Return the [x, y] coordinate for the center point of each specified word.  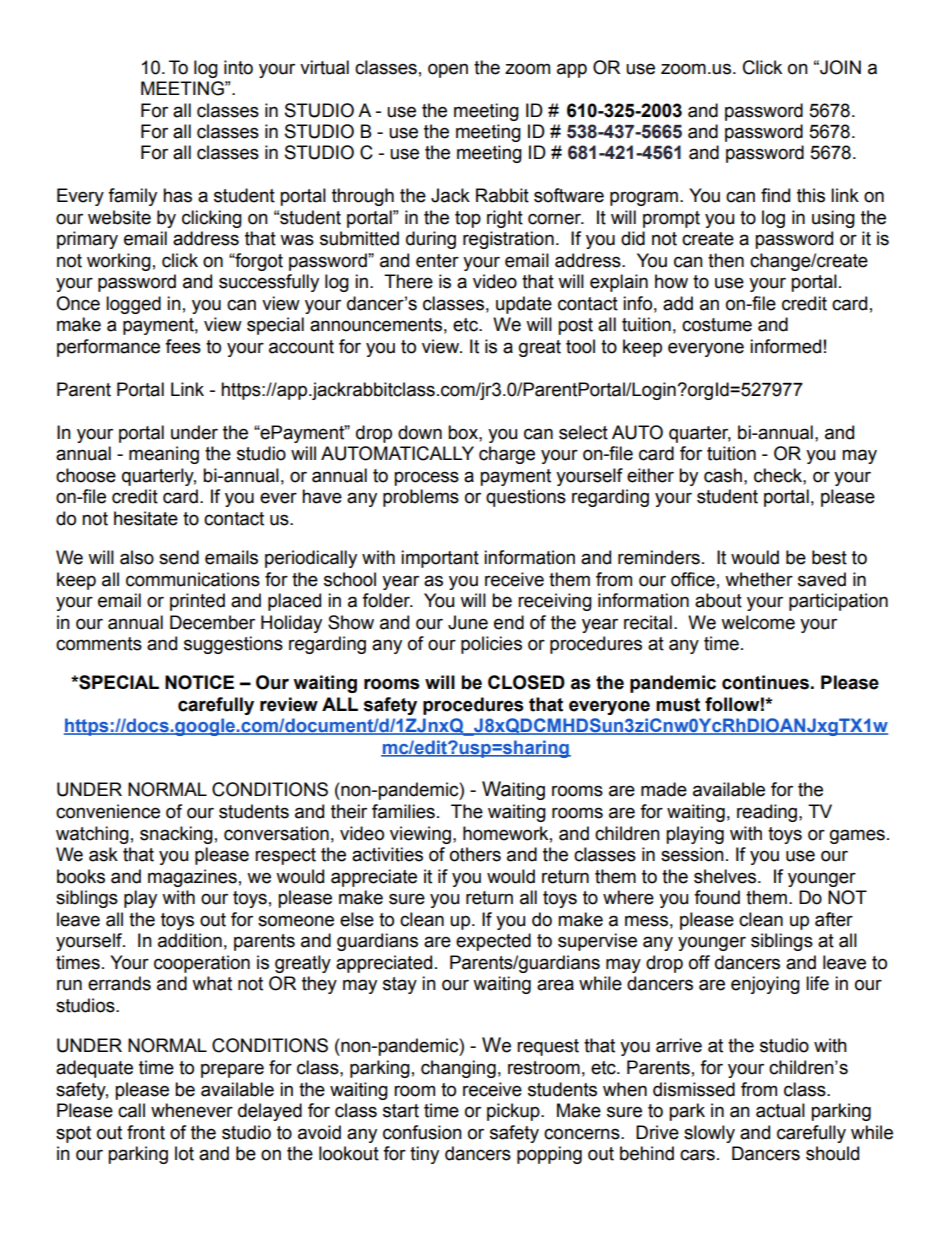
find [775, 195]
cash [723, 475]
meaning [164, 455]
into [238, 67]
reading [768, 813]
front [146, 1132]
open [448, 70]
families [403, 811]
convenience [108, 811]
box [464, 432]
